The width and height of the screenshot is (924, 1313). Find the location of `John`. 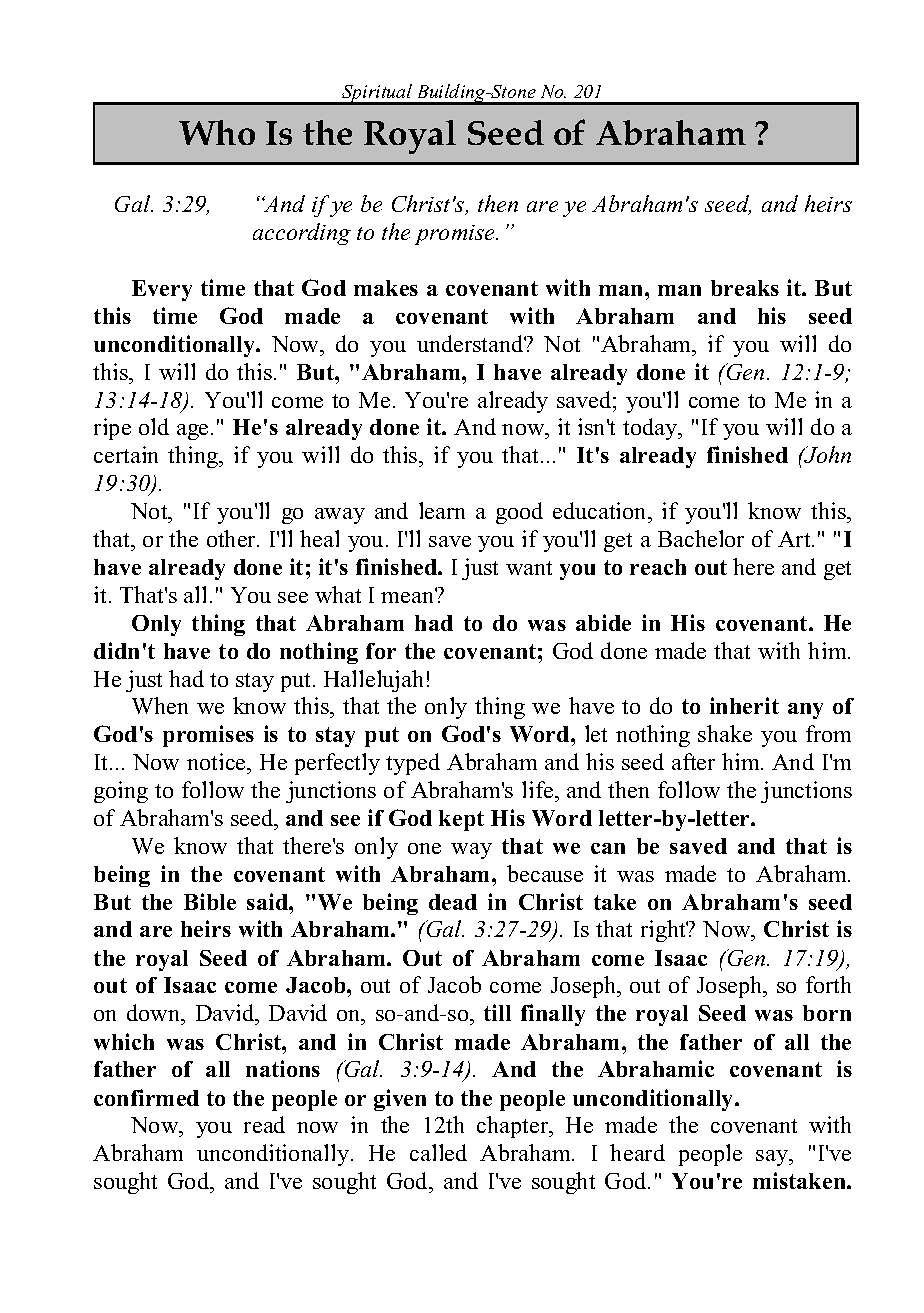

John is located at coordinates (826, 454).
